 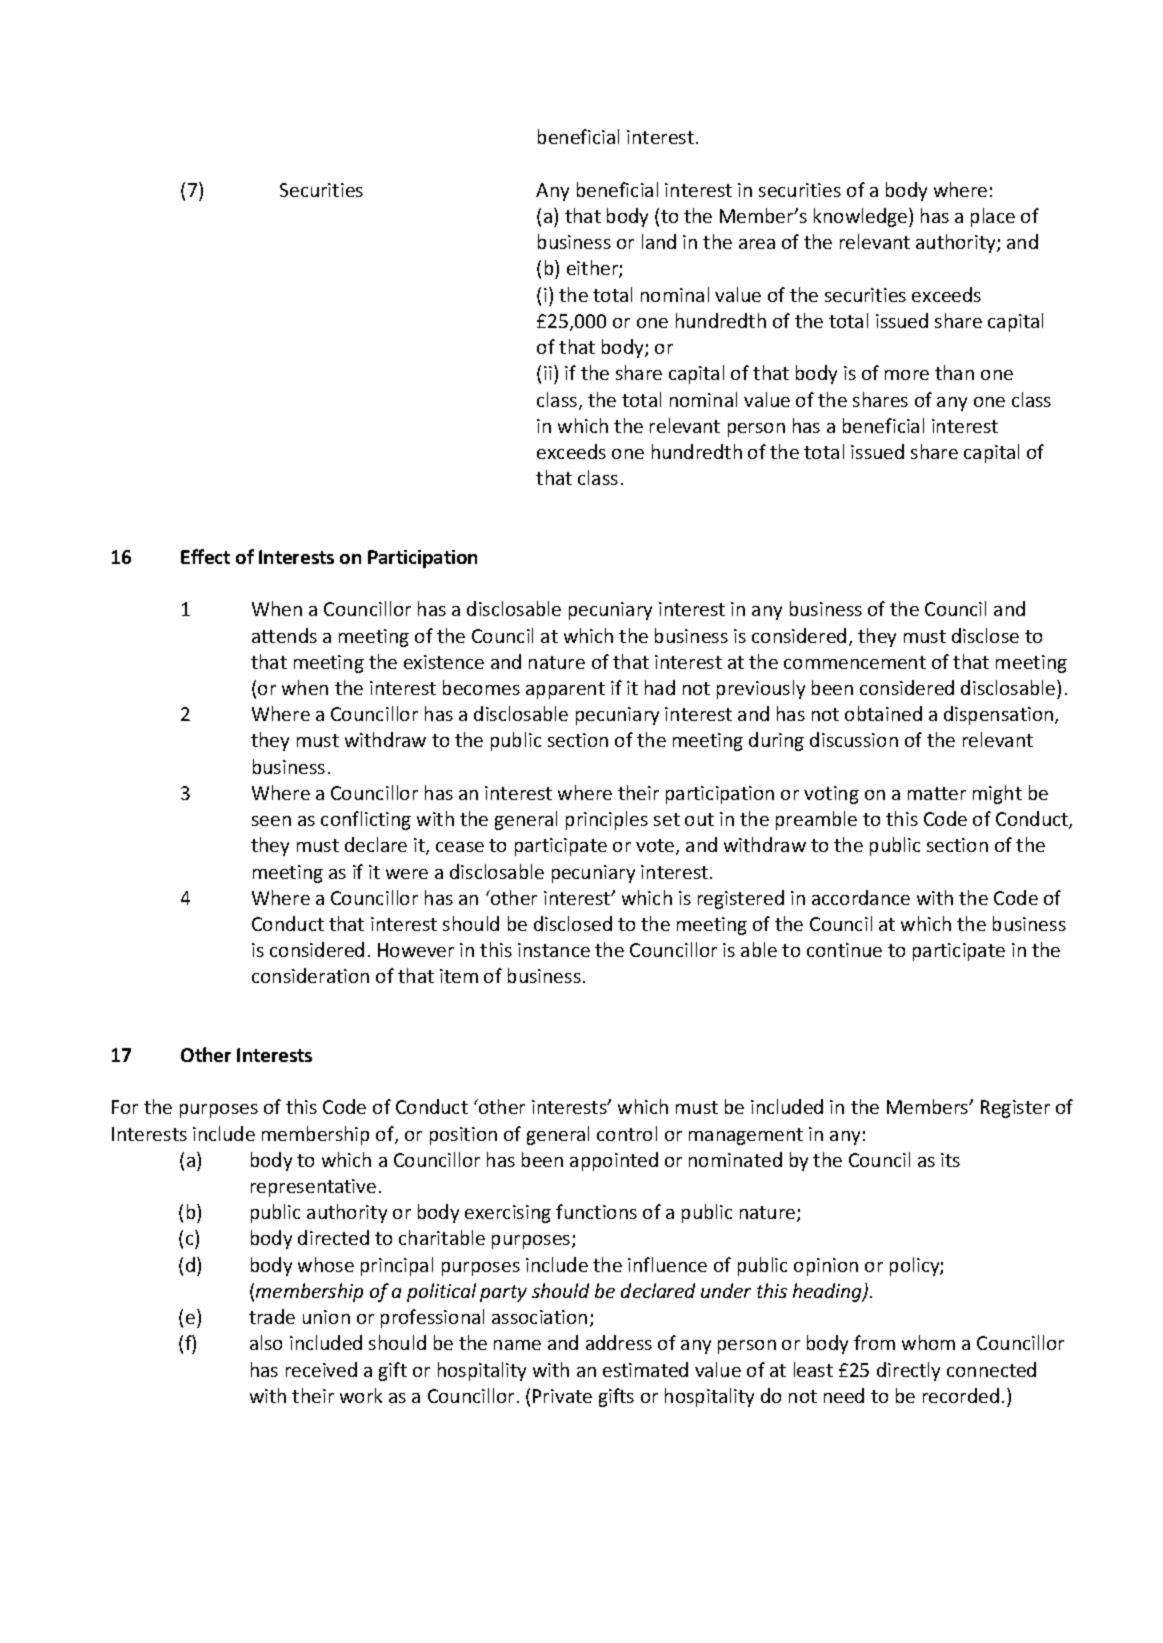 What do you see at coordinates (266, 1342) in the screenshot?
I see `also` at bounding box center [266, 1342].
